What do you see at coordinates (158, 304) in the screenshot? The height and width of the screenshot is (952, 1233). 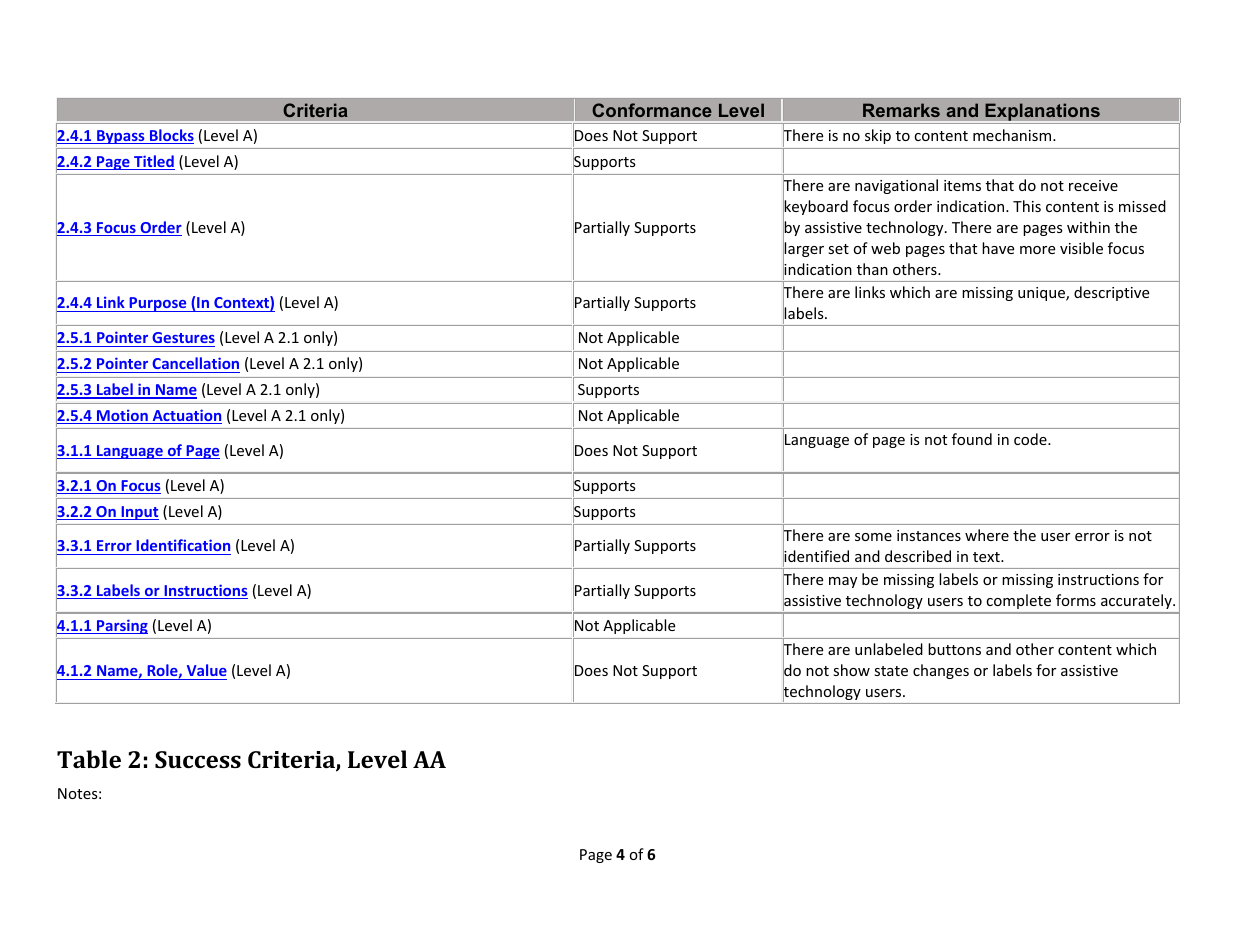 I see `Purpose` at bounding box center [158, 304].
